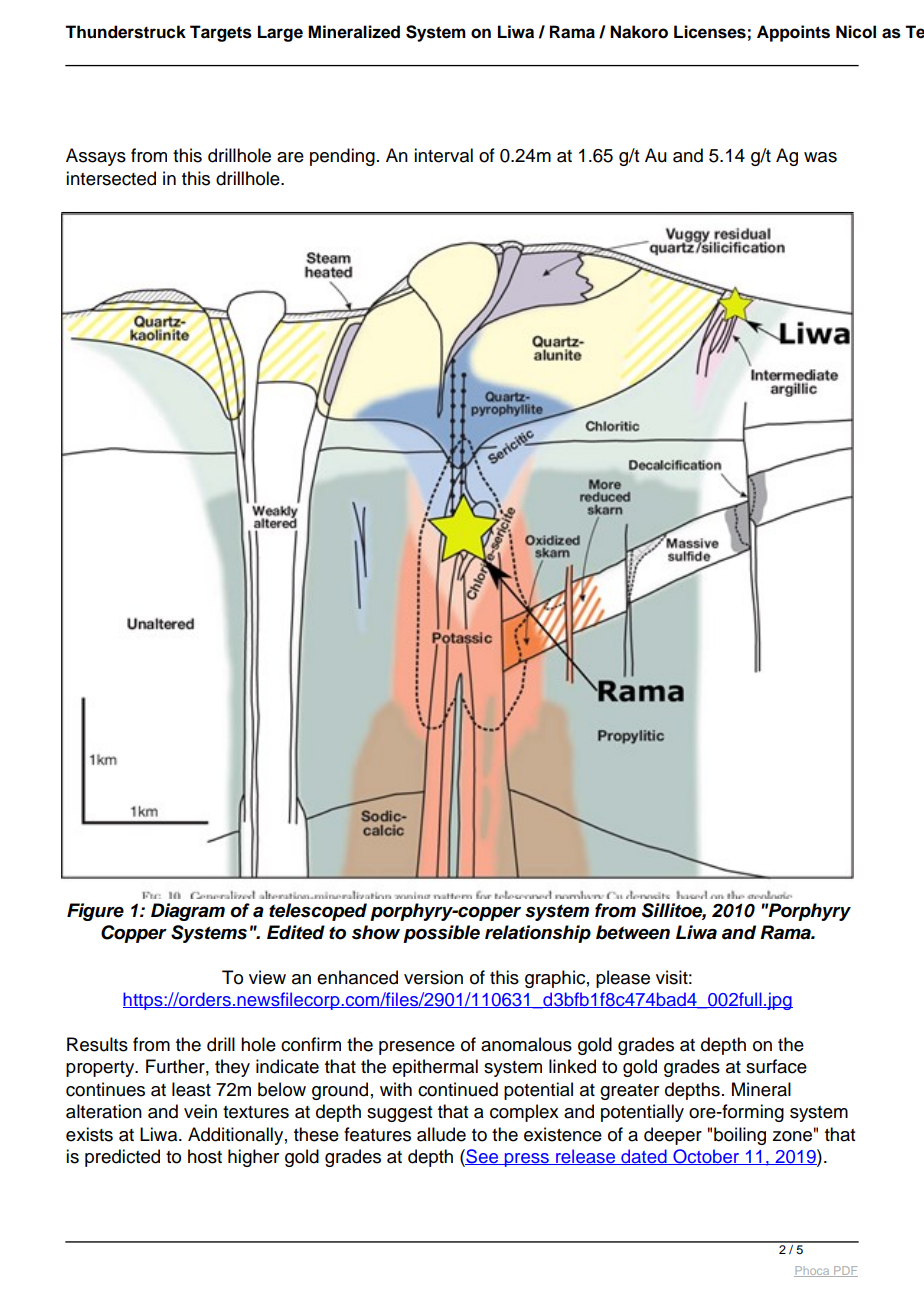 This image has width=924, height=1308. I want to click on Targets, so click(221, 33).
